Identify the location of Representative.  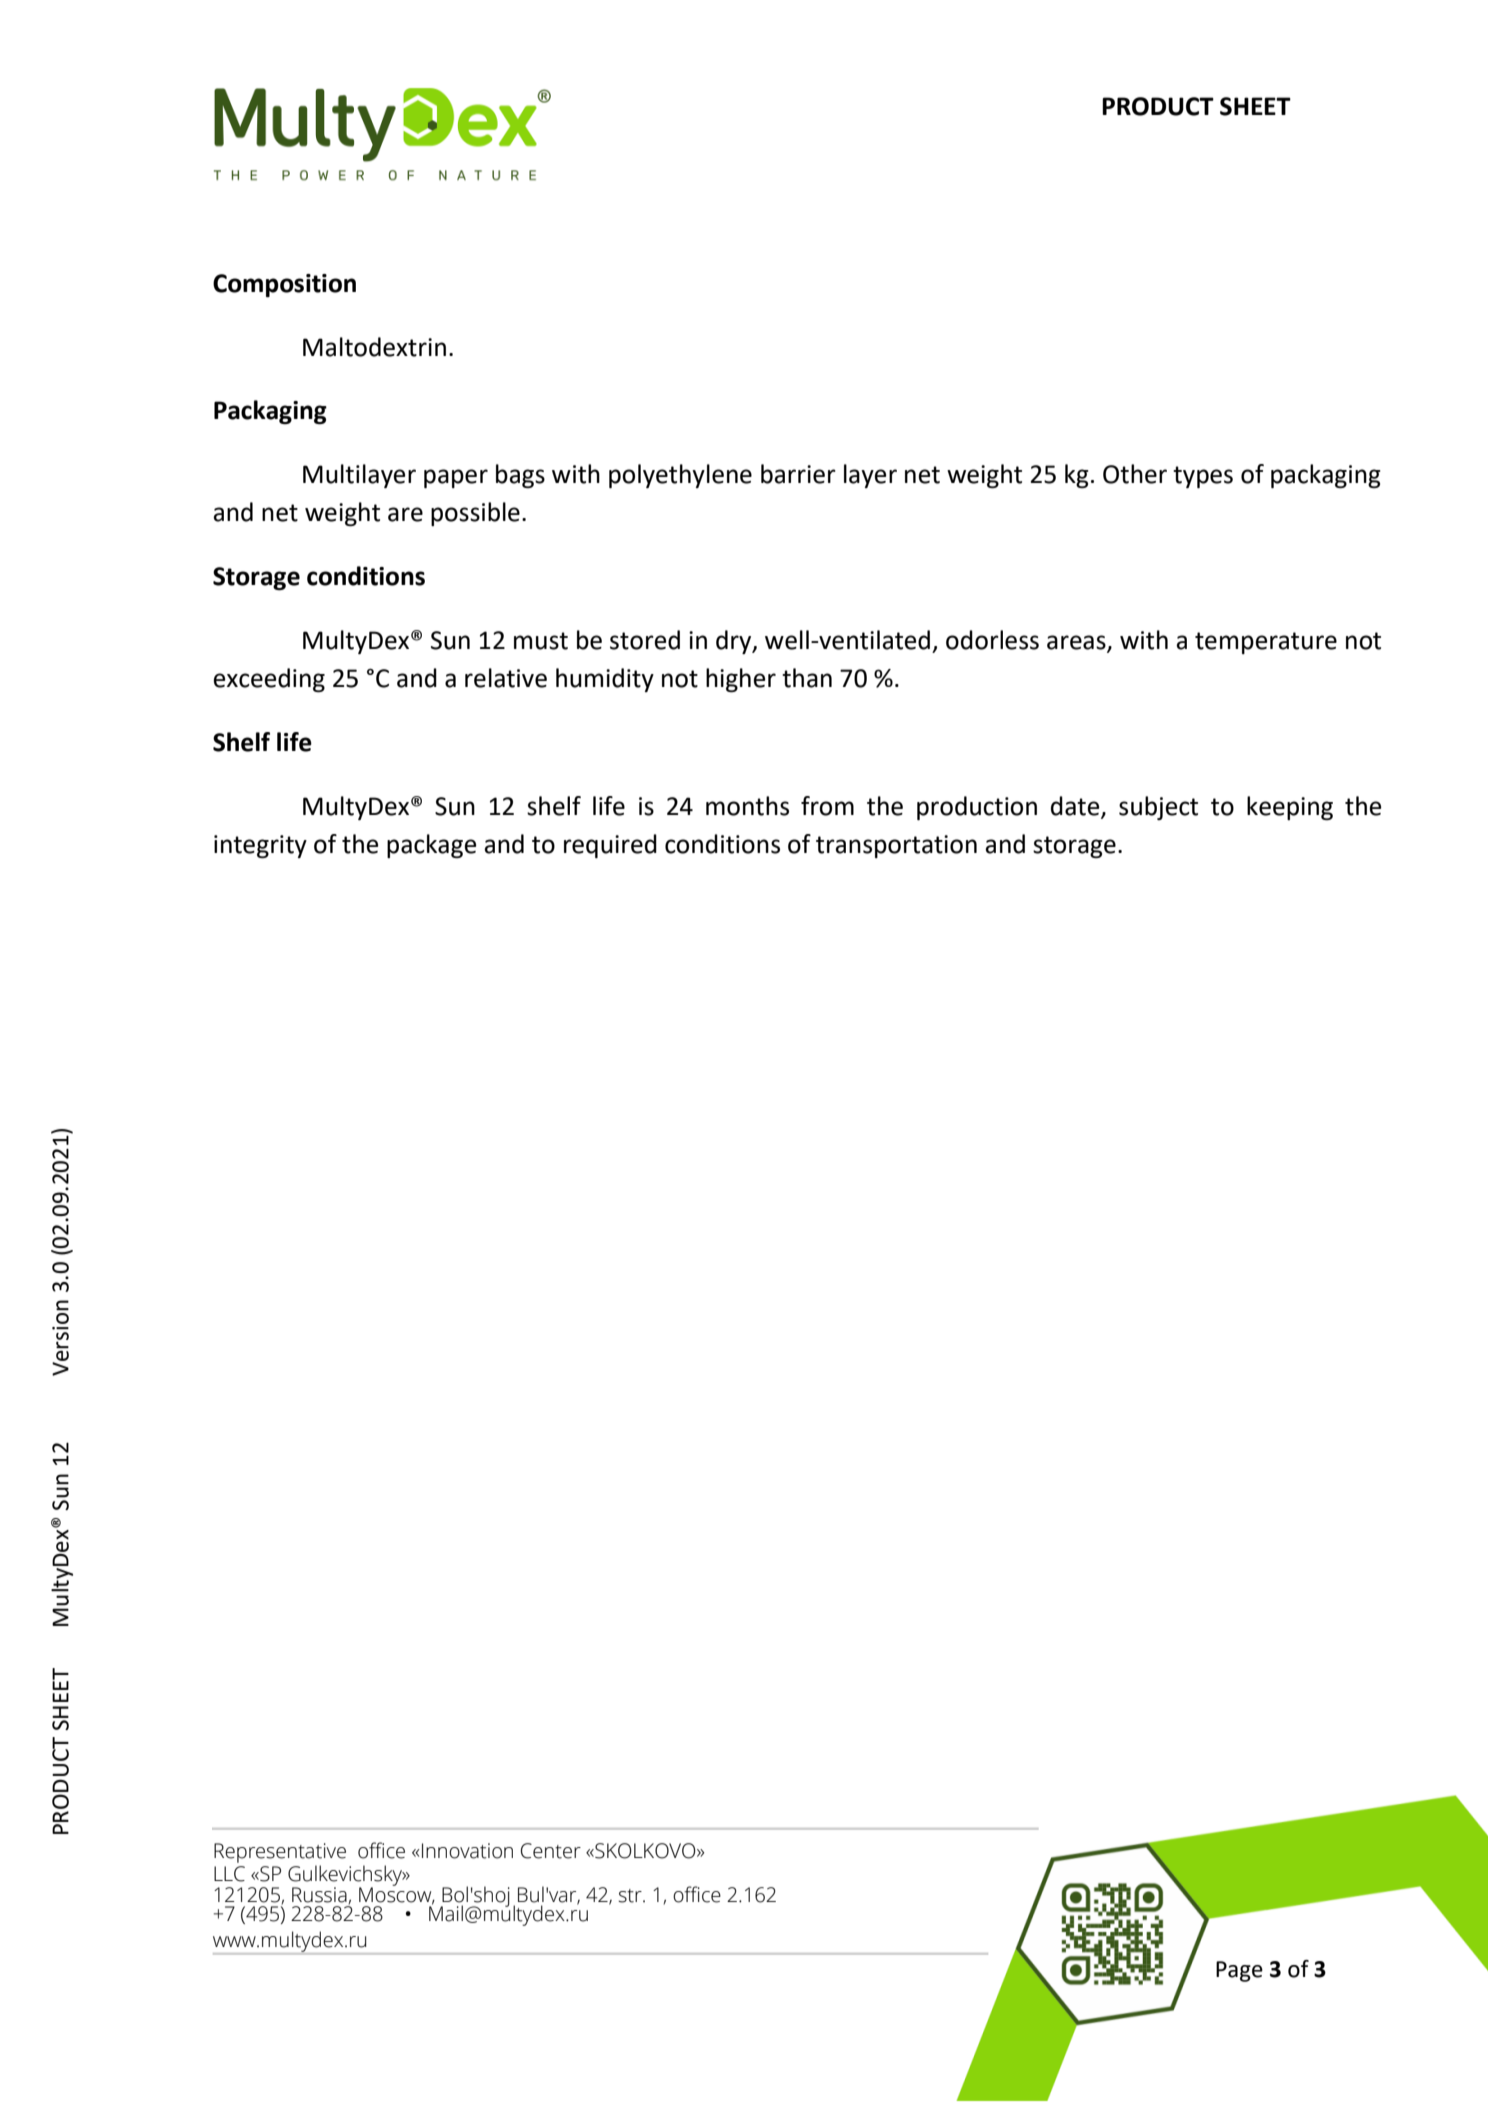
(280, 1854).
